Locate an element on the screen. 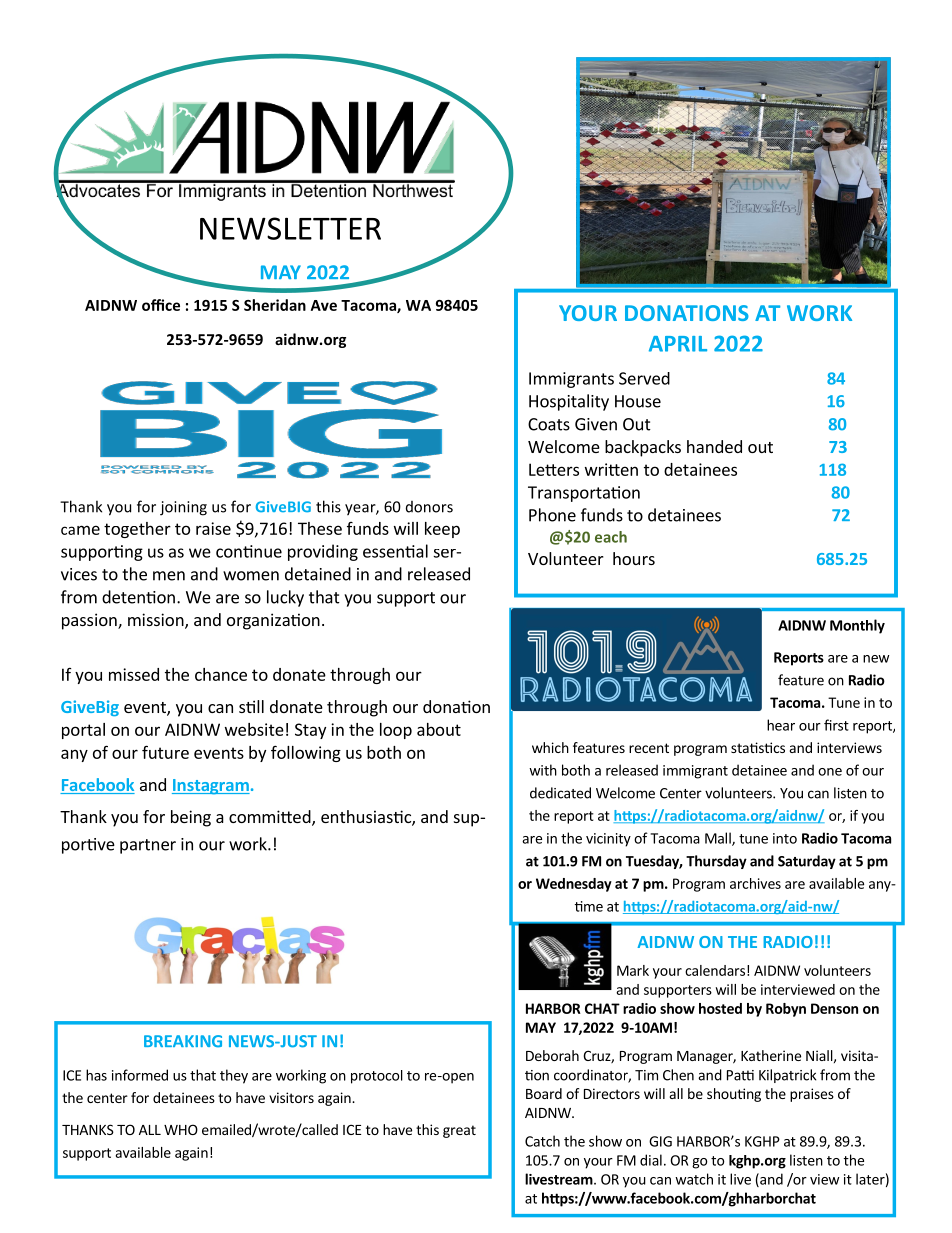  APRIL is located at coordinates (678, 344).
